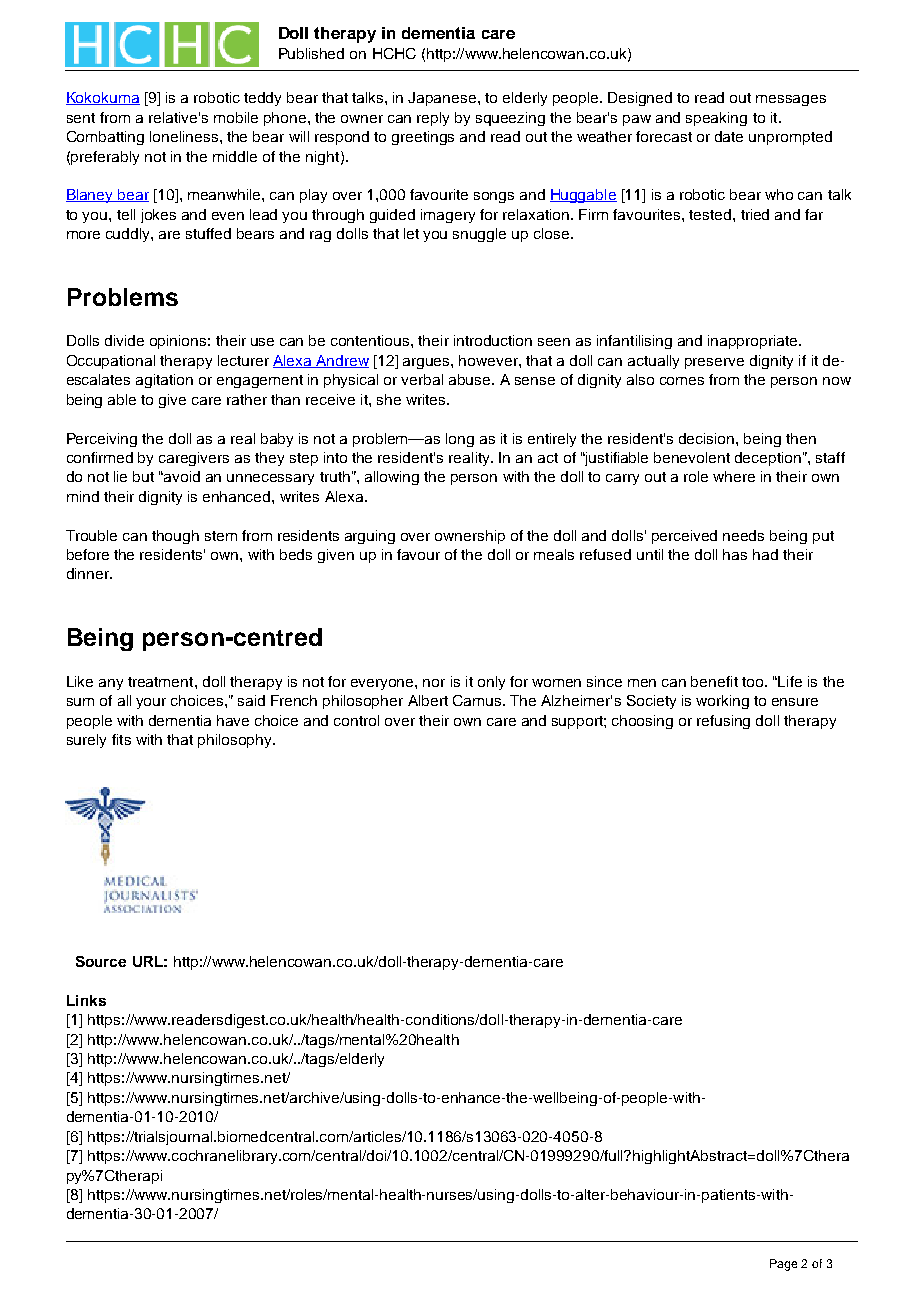 This document has width=924, height=1308. I want to click on arguing, so click(370, 537).
